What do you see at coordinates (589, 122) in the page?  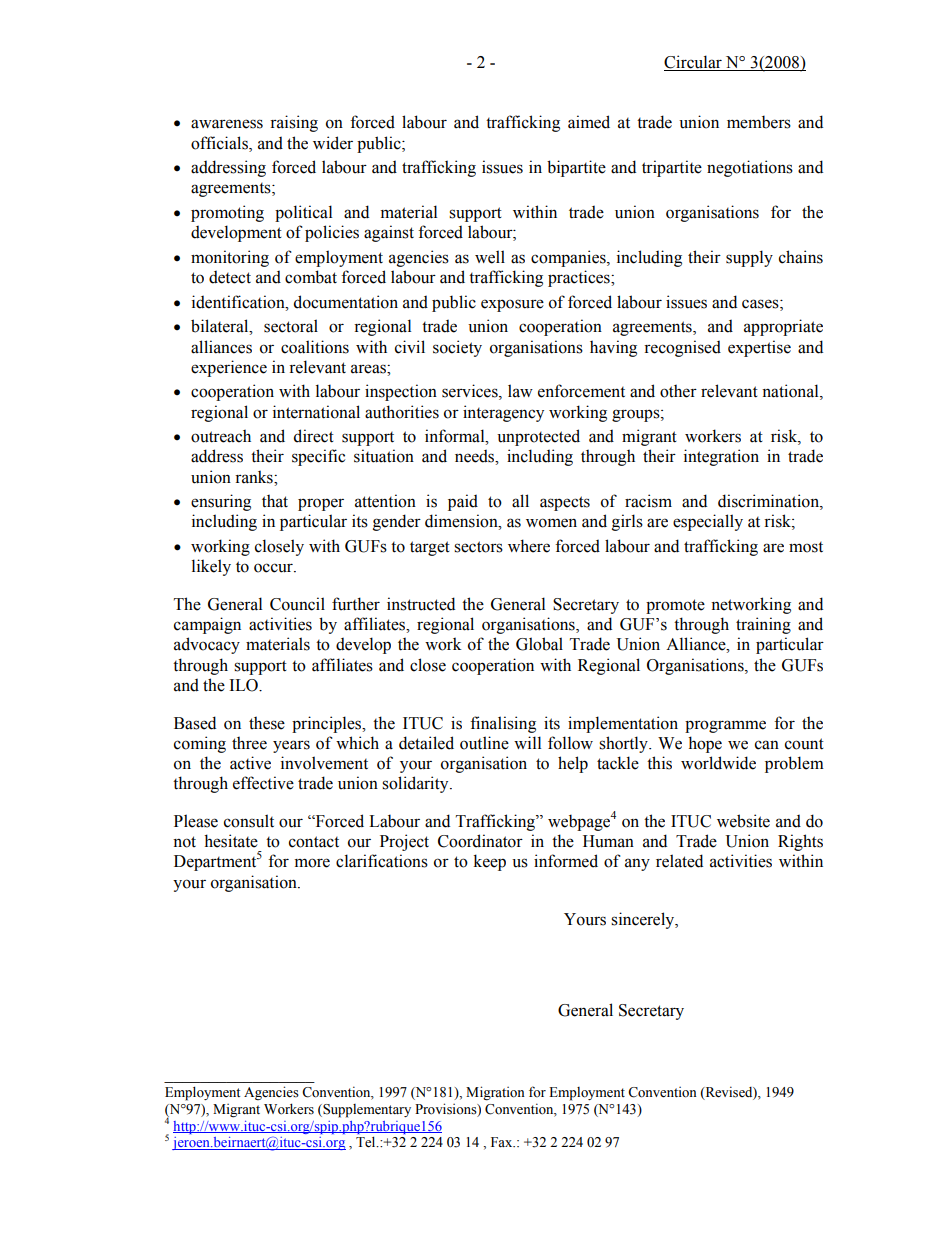 I see `aimed` at bounding box center [589, 122].
